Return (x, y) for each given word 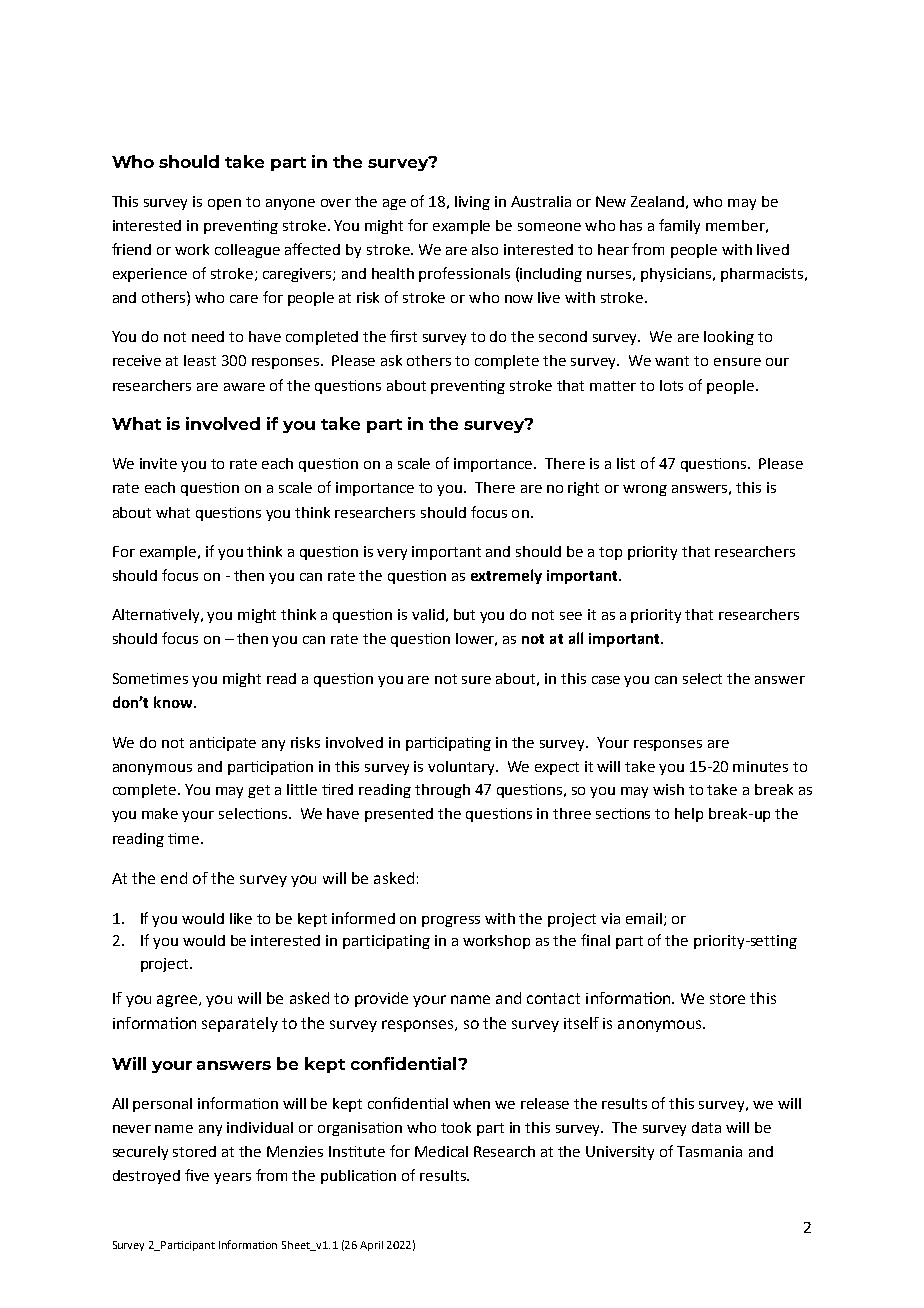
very (392, 554)
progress (451, 921)
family (679, 226)
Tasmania (709, 1151)
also (485, 249)
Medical (441, 1151)
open (224, 204)
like (241, 918)
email (644, 918)
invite (158, 463)
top (610, 553)
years (232, 1178)
